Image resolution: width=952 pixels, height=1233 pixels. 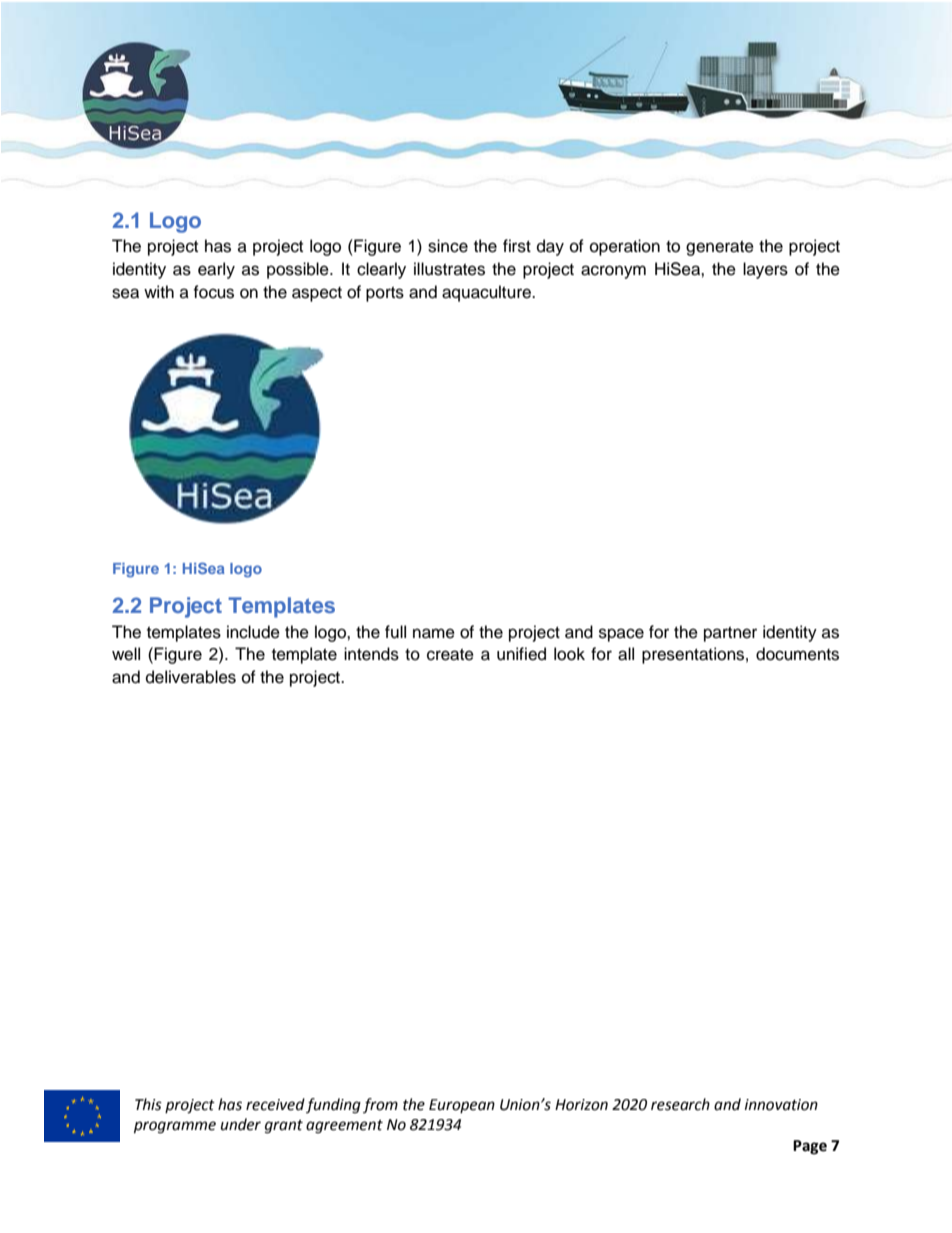 What do you see at coordinates (680, 1104) in the screenshot?
I see `research` at bounding box center [680, 1104].
